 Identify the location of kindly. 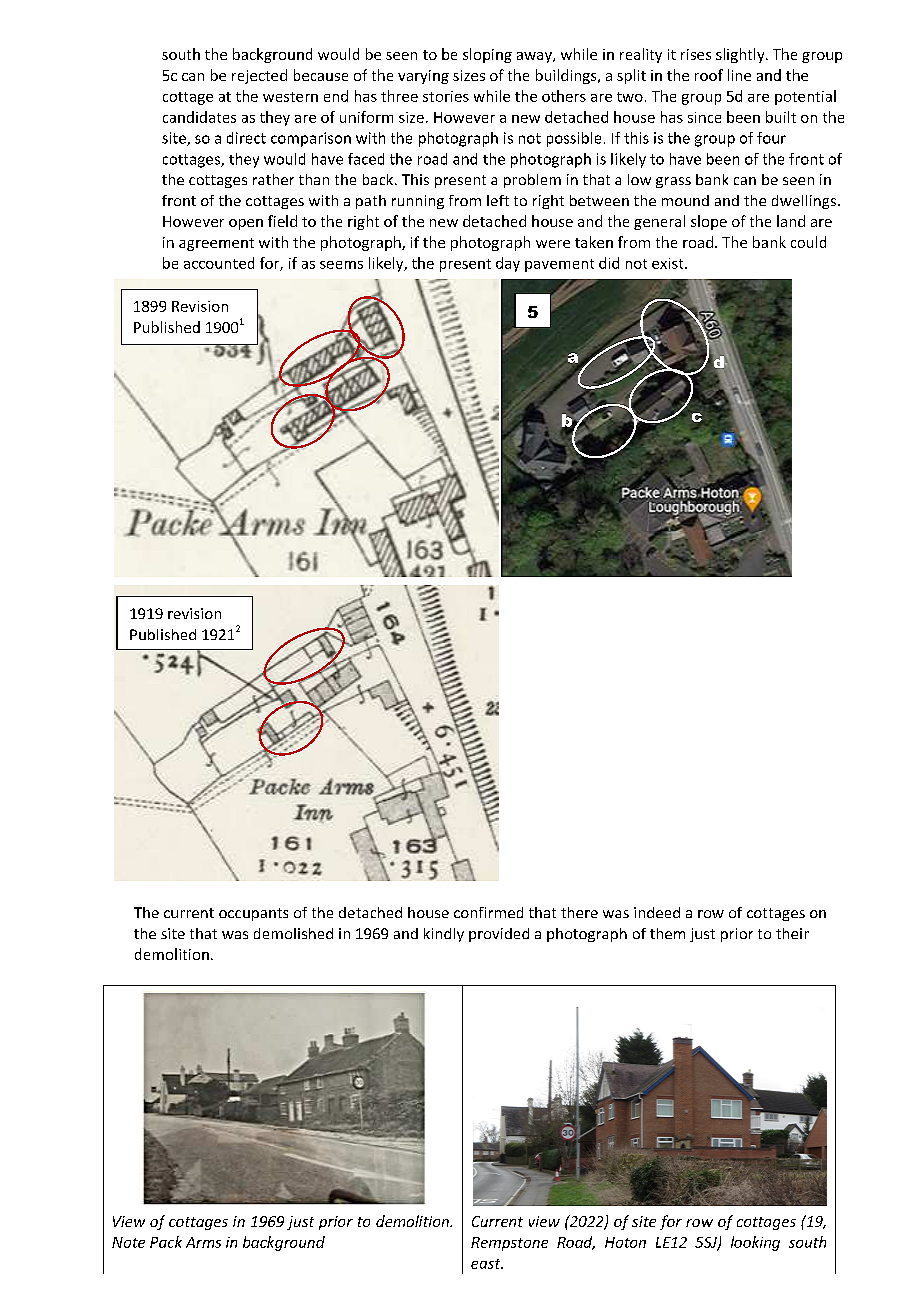
(444, 935).
